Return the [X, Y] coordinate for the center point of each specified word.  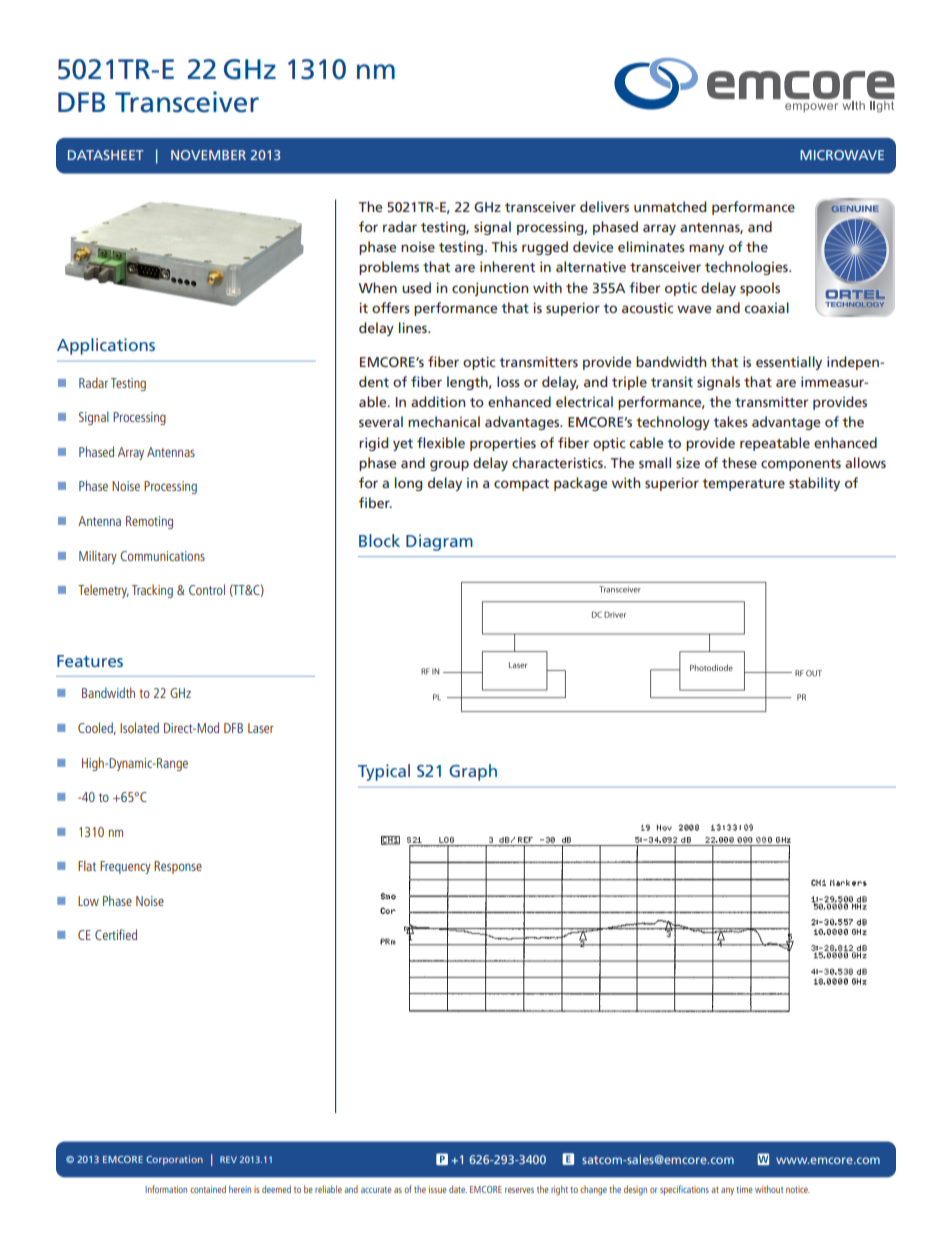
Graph [473, 772]
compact [521, 485]
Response [178, 867]
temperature [743, 485]
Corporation [174, 1160]
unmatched [670, 206]
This [504, 246]
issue [438, 1189]
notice [798, 1189]
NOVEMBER [208, 155]
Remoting [149, 522]
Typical [384, 772]
